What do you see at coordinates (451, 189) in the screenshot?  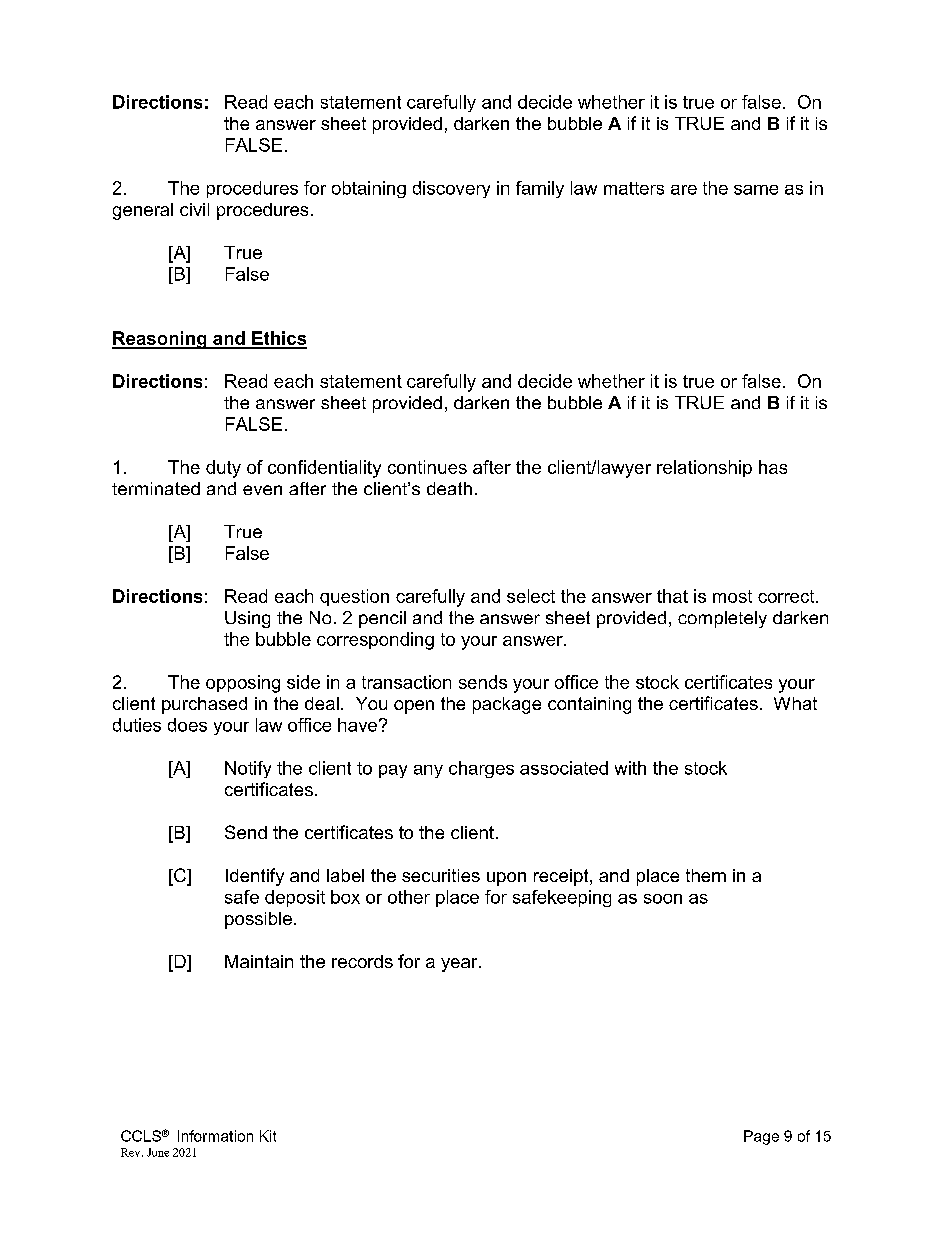 I see `discovery` at bounding box center [451, 189].
